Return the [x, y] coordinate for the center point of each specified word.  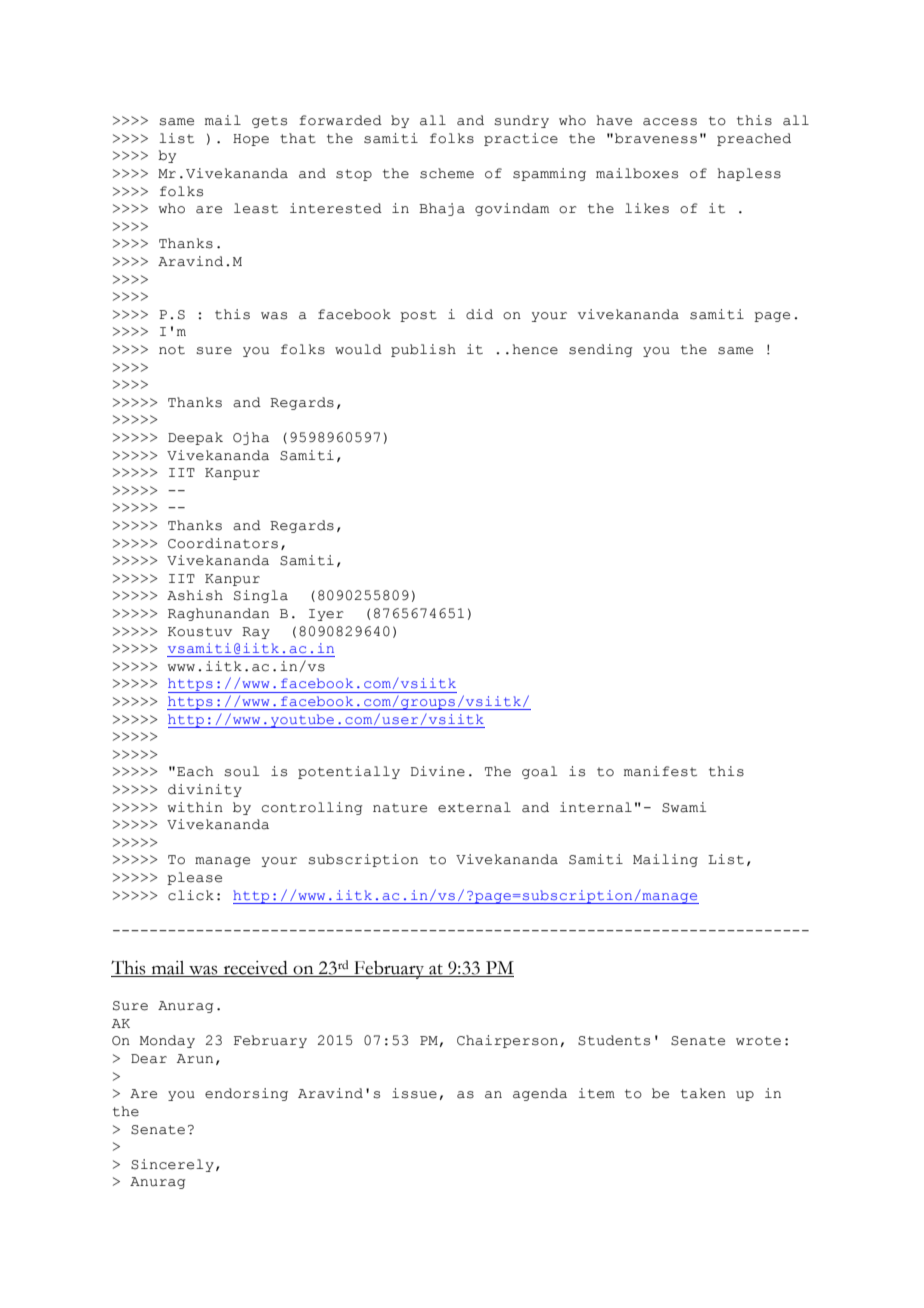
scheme [447, 173]
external [474, 807]
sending [601, 350]
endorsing [246, 1094]
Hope [251, 140]
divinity [205, 790]
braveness [656, 138]
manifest [660, 771]
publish [423, 350]
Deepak [195, 438]
